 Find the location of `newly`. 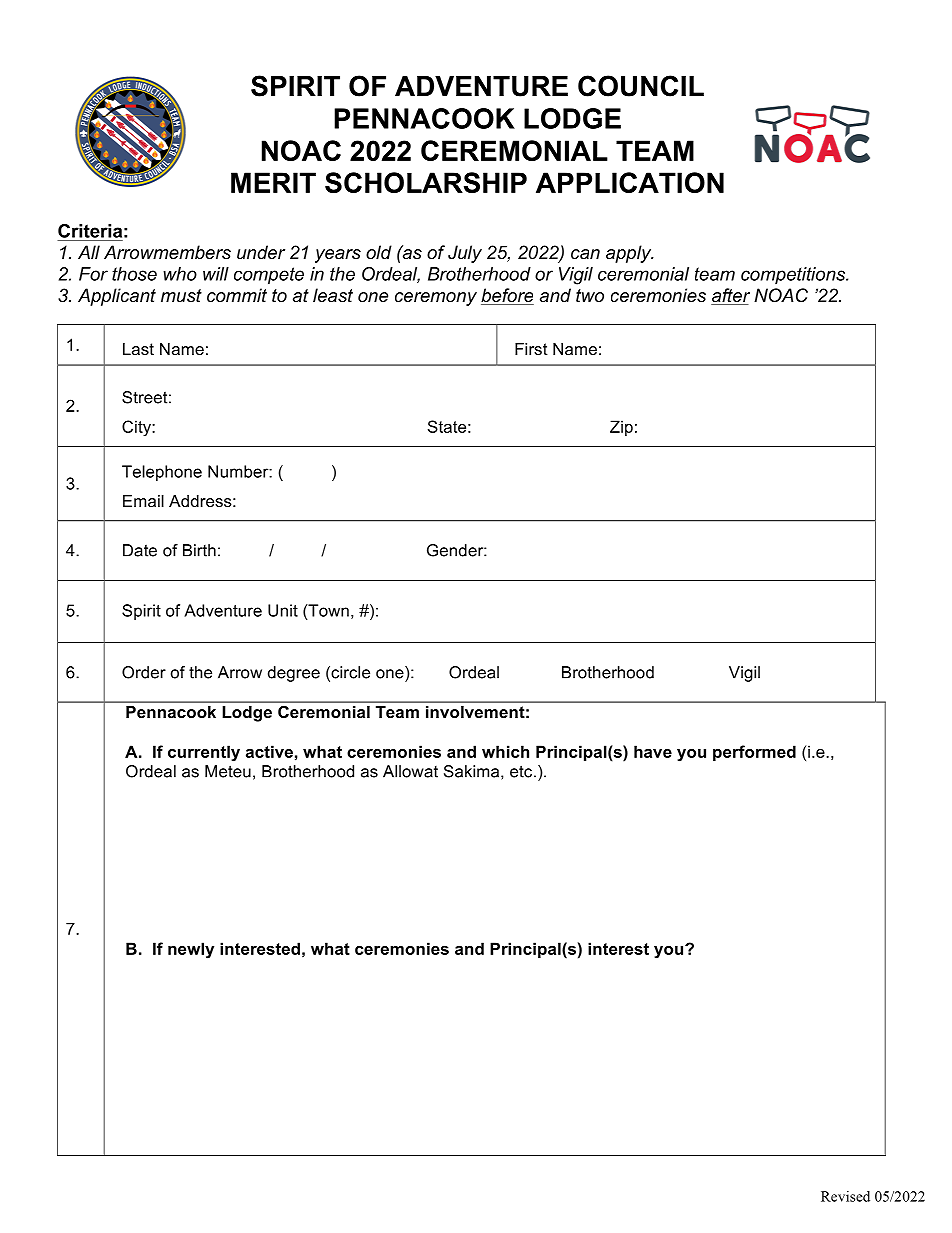

newly is located at coordinates (191, 950).
